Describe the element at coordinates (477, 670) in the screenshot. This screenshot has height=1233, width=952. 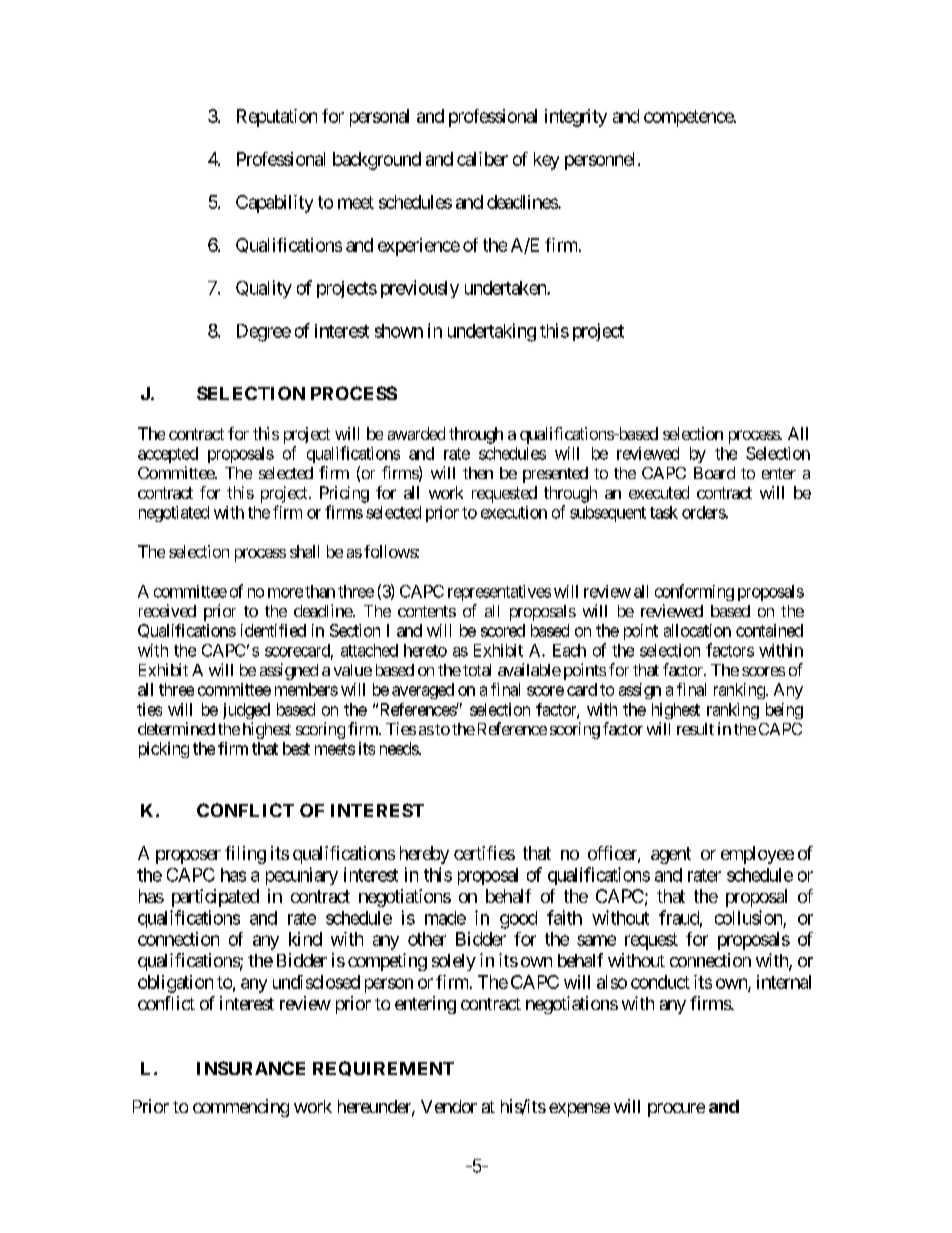
I see `total` at that location.
